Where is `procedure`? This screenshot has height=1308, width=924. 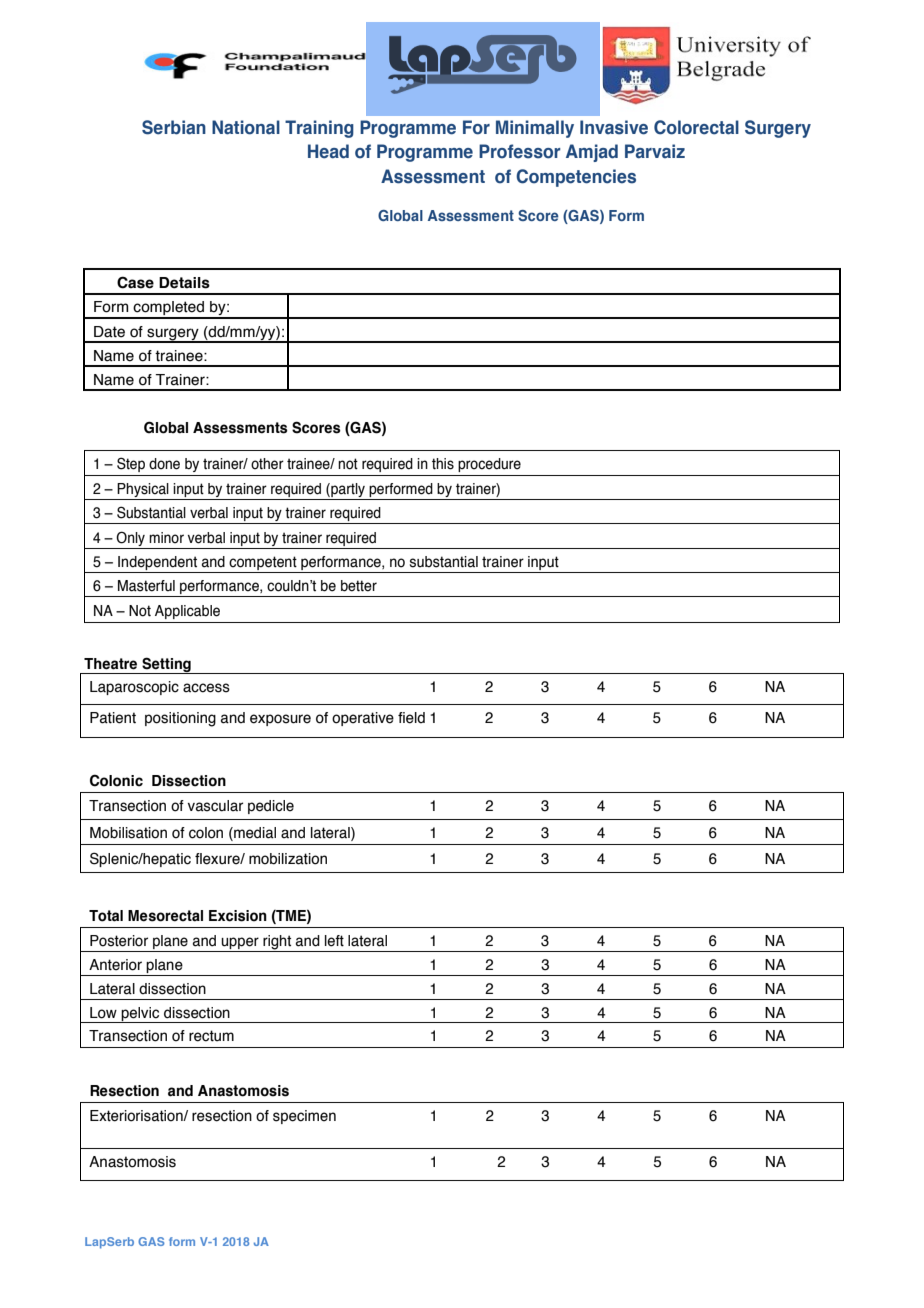 procedure is located at coordinates (489, 465).
